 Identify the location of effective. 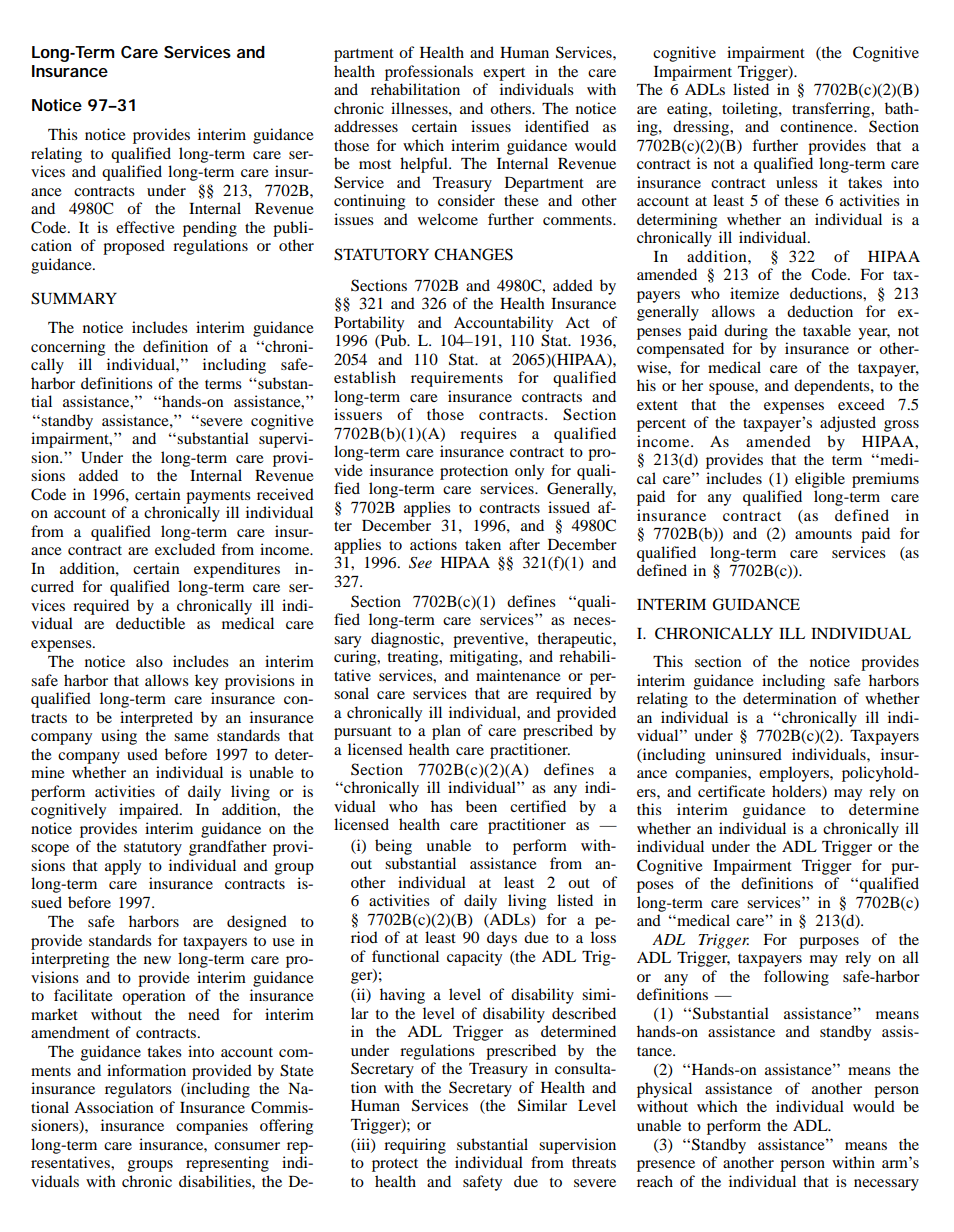
(145, 227).
